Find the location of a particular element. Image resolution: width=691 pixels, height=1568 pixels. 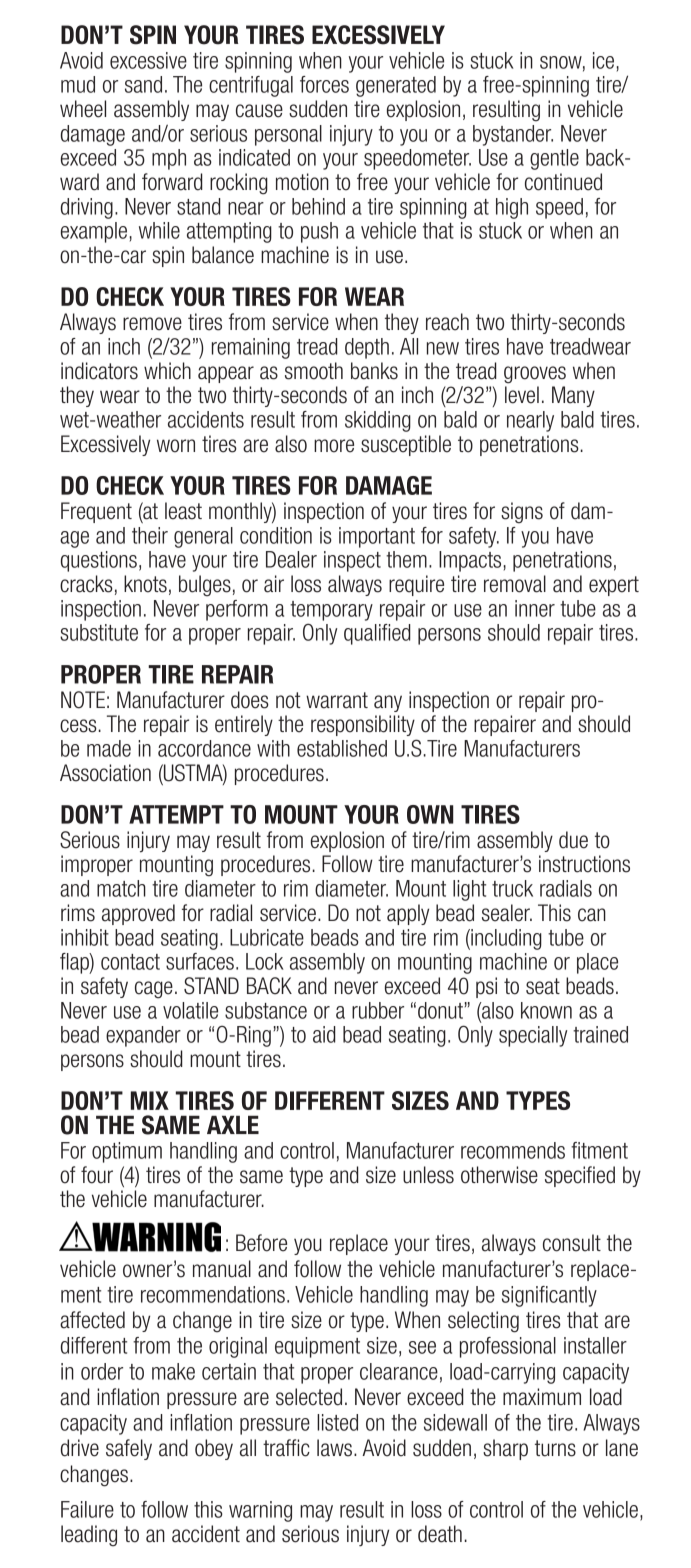

worn is located at coordinates (176, 446).
